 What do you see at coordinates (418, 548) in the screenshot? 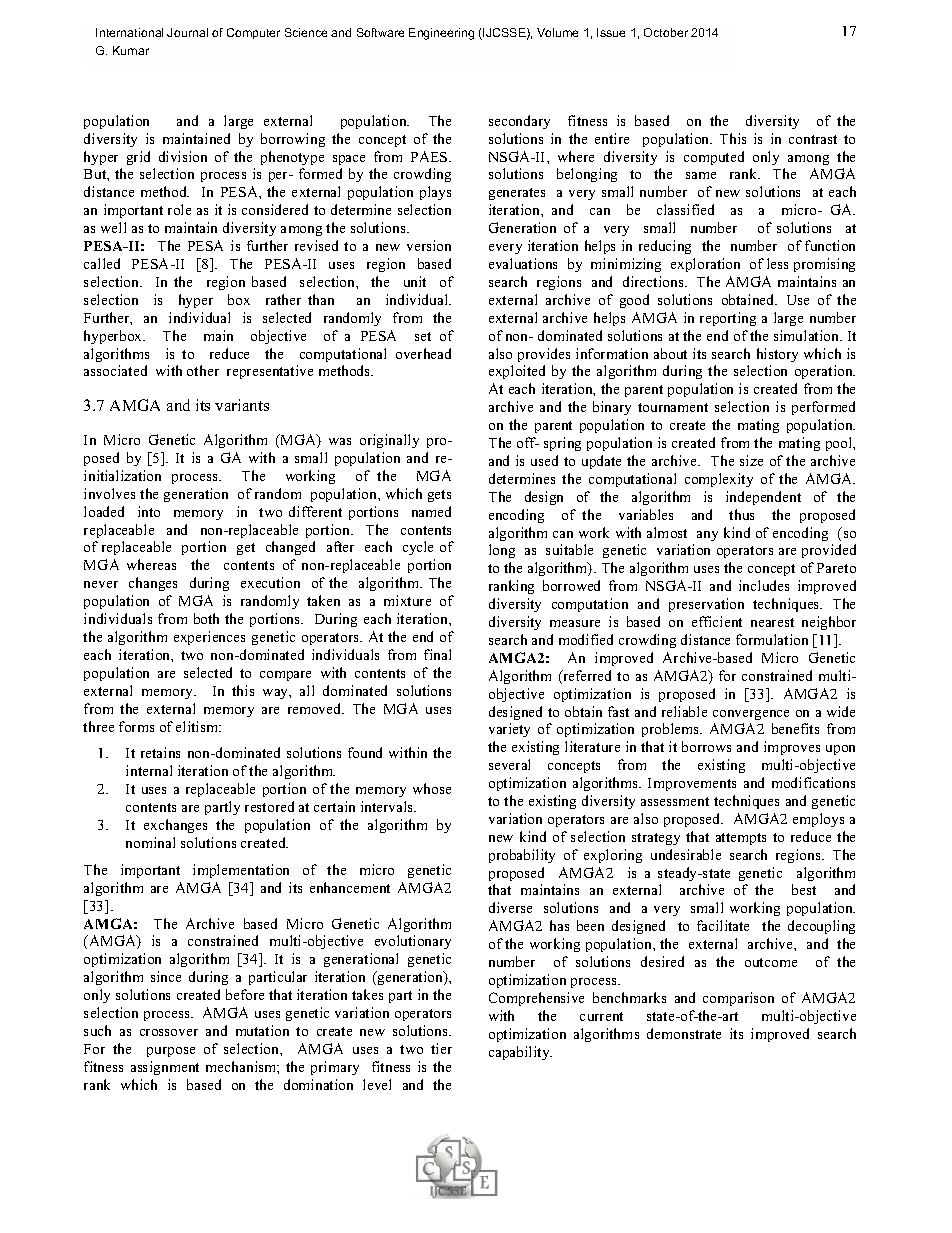
I see `cycle` at bounding box center [418, 548].
